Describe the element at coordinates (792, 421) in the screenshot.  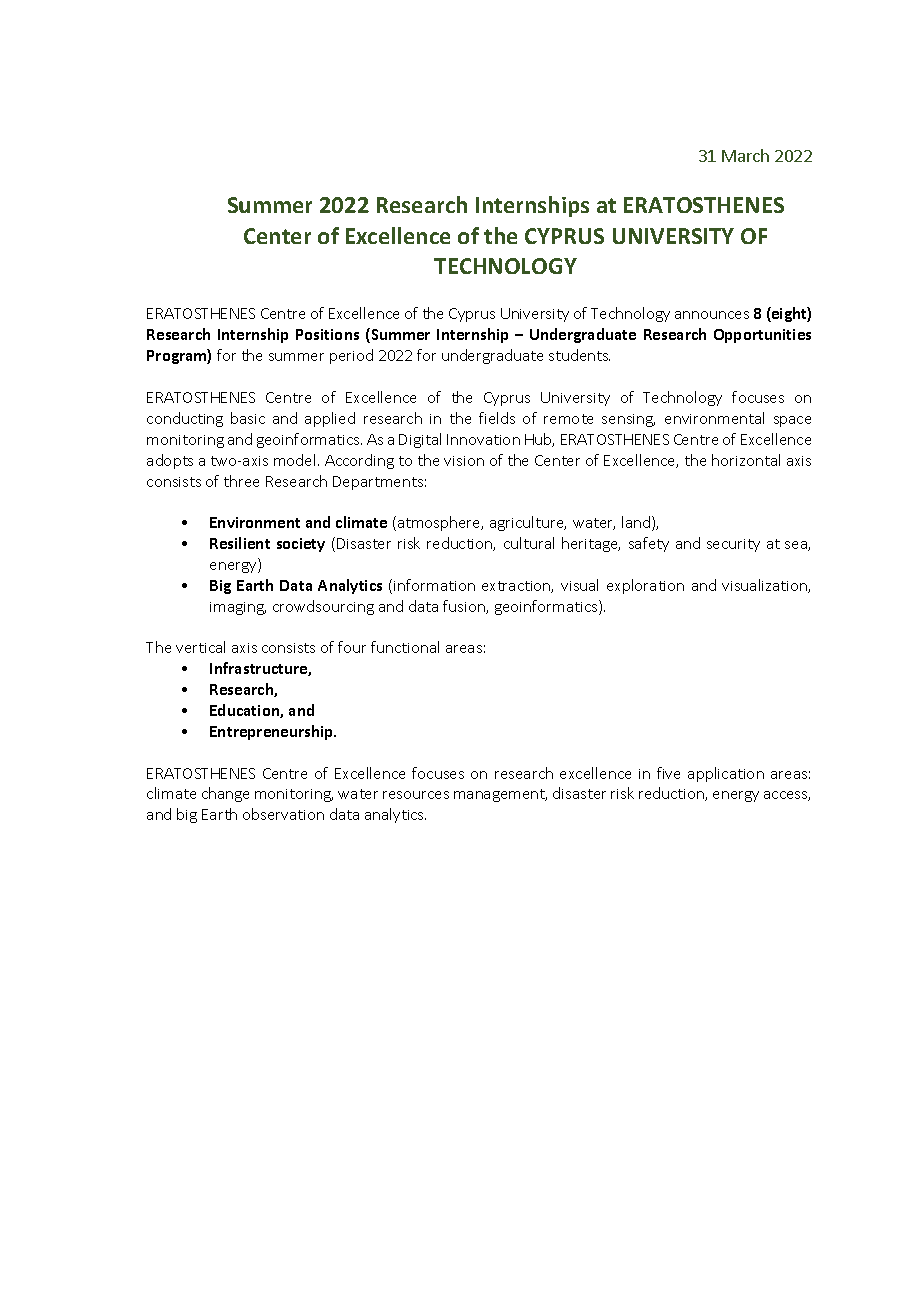
I see `space` at that location.
